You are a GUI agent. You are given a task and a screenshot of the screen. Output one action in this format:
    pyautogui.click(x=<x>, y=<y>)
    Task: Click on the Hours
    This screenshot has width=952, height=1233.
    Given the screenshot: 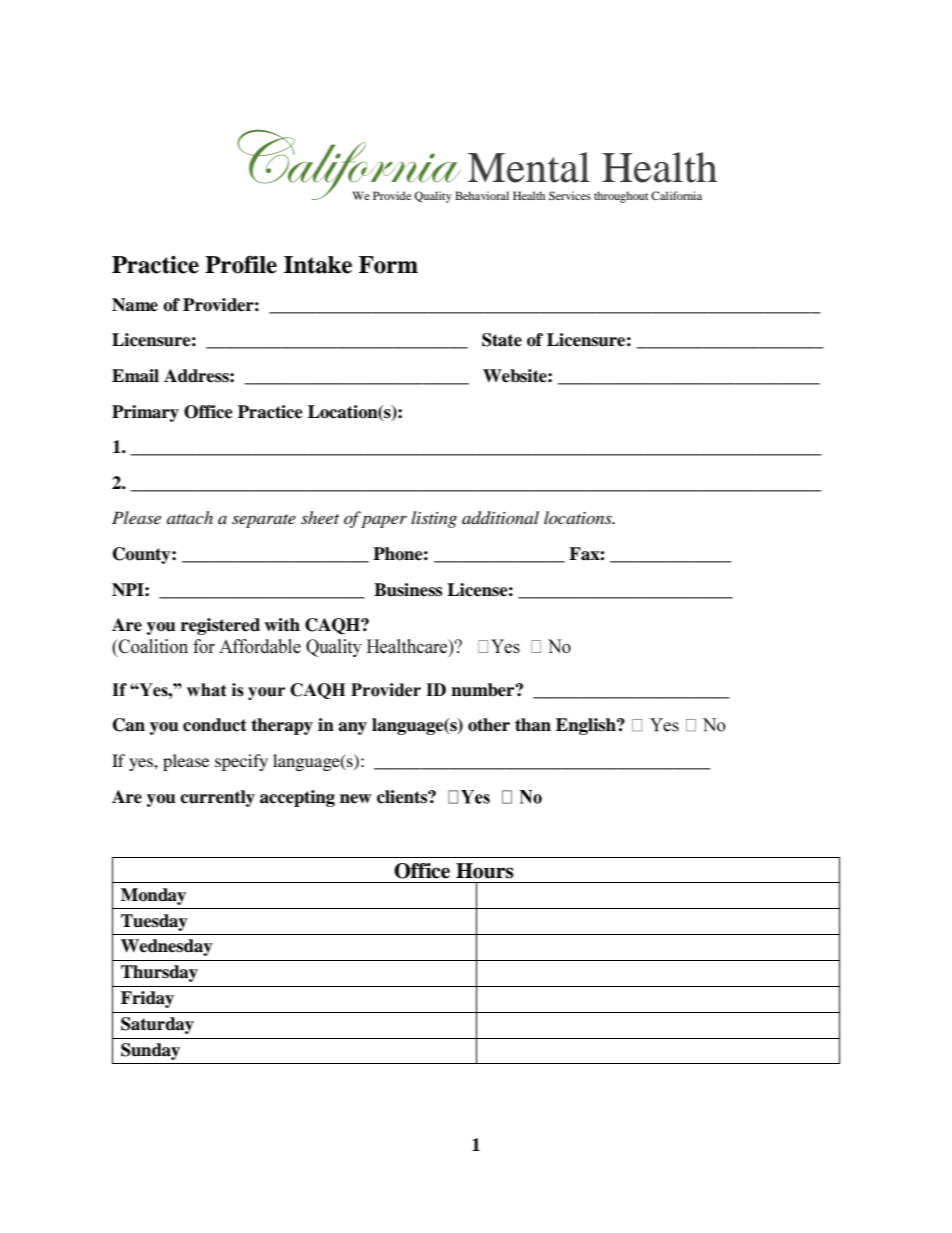 What is the action you would take?
    pyautogui.click(x=485, y=871)
